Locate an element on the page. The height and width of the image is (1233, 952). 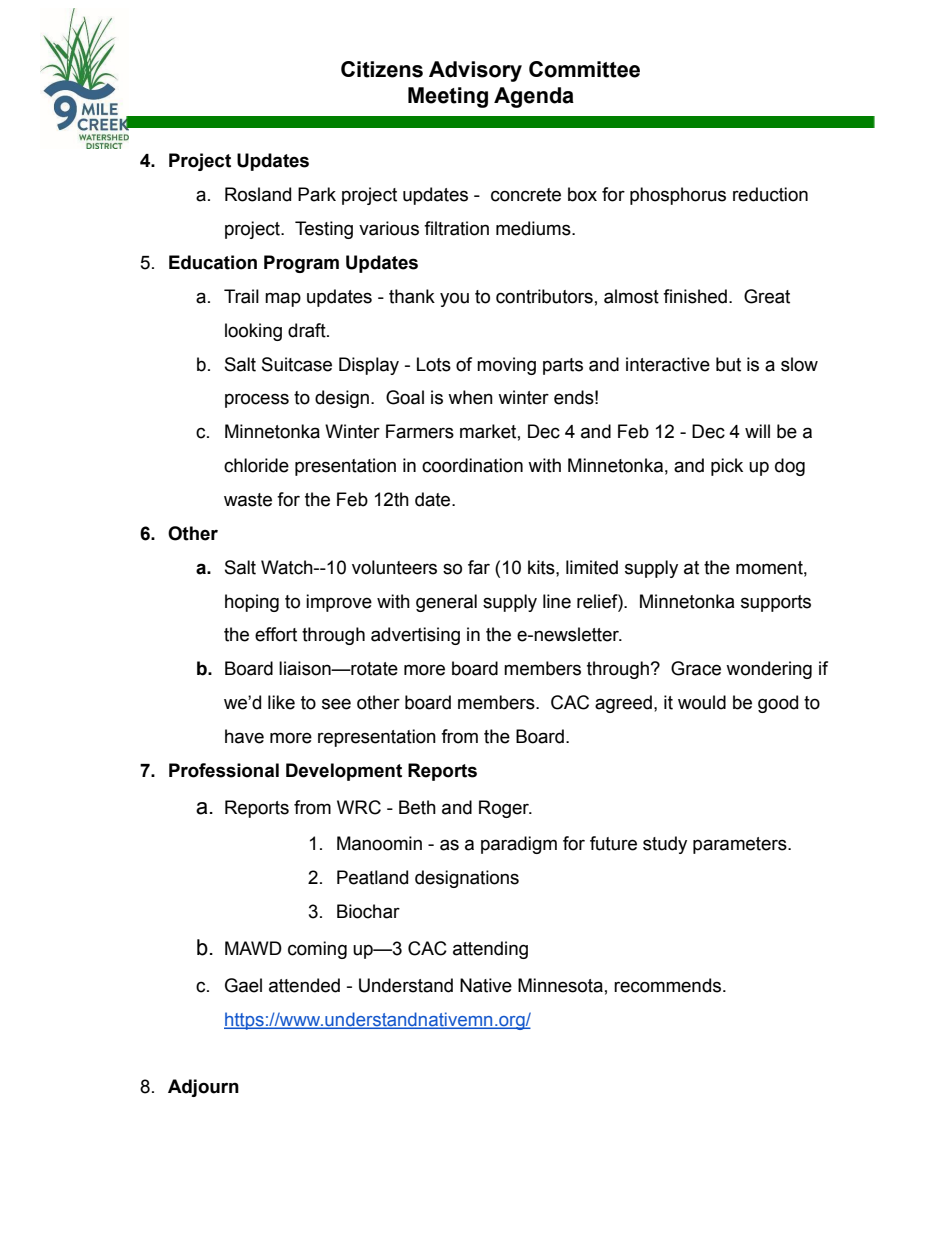
waste is located at coordinates (248, 500).
